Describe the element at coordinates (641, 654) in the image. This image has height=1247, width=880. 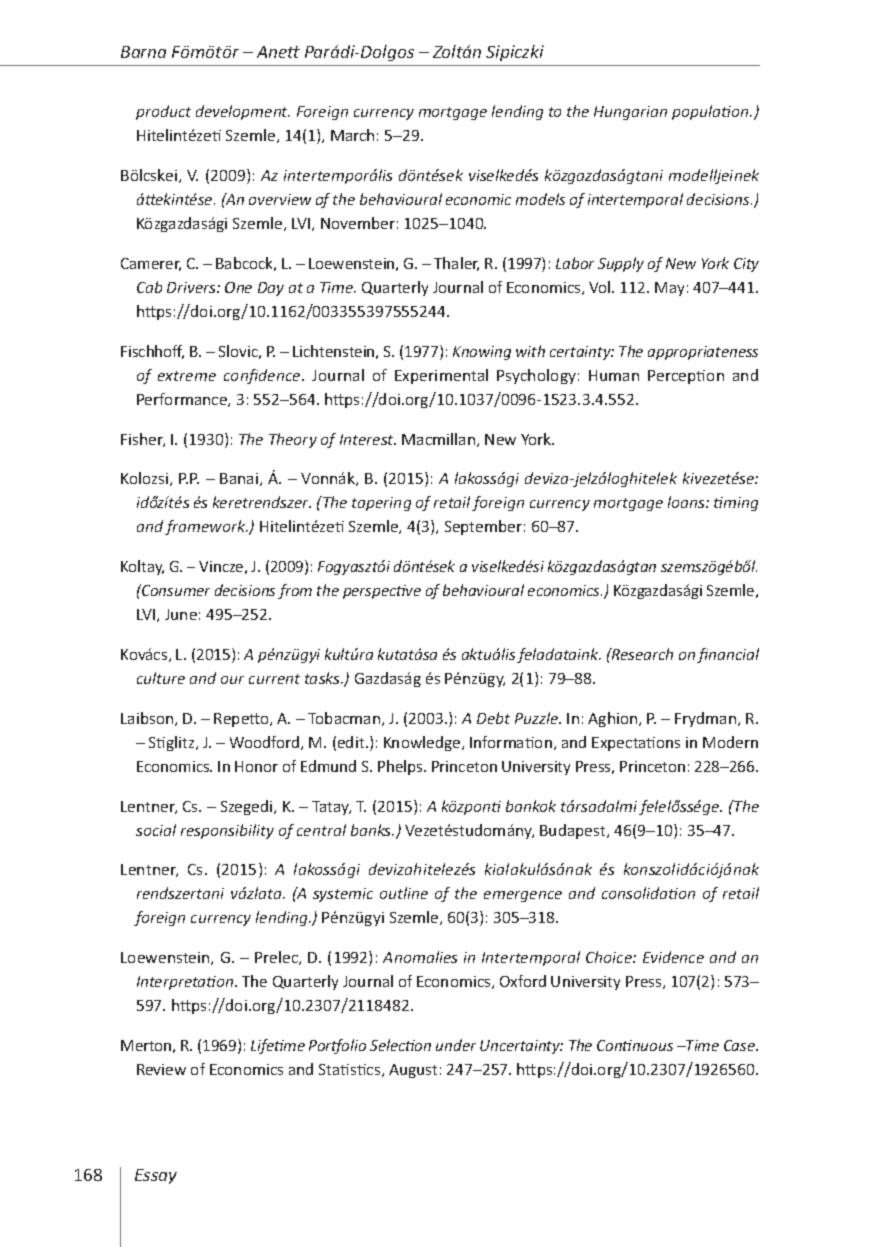
I see `Research` at that location.
